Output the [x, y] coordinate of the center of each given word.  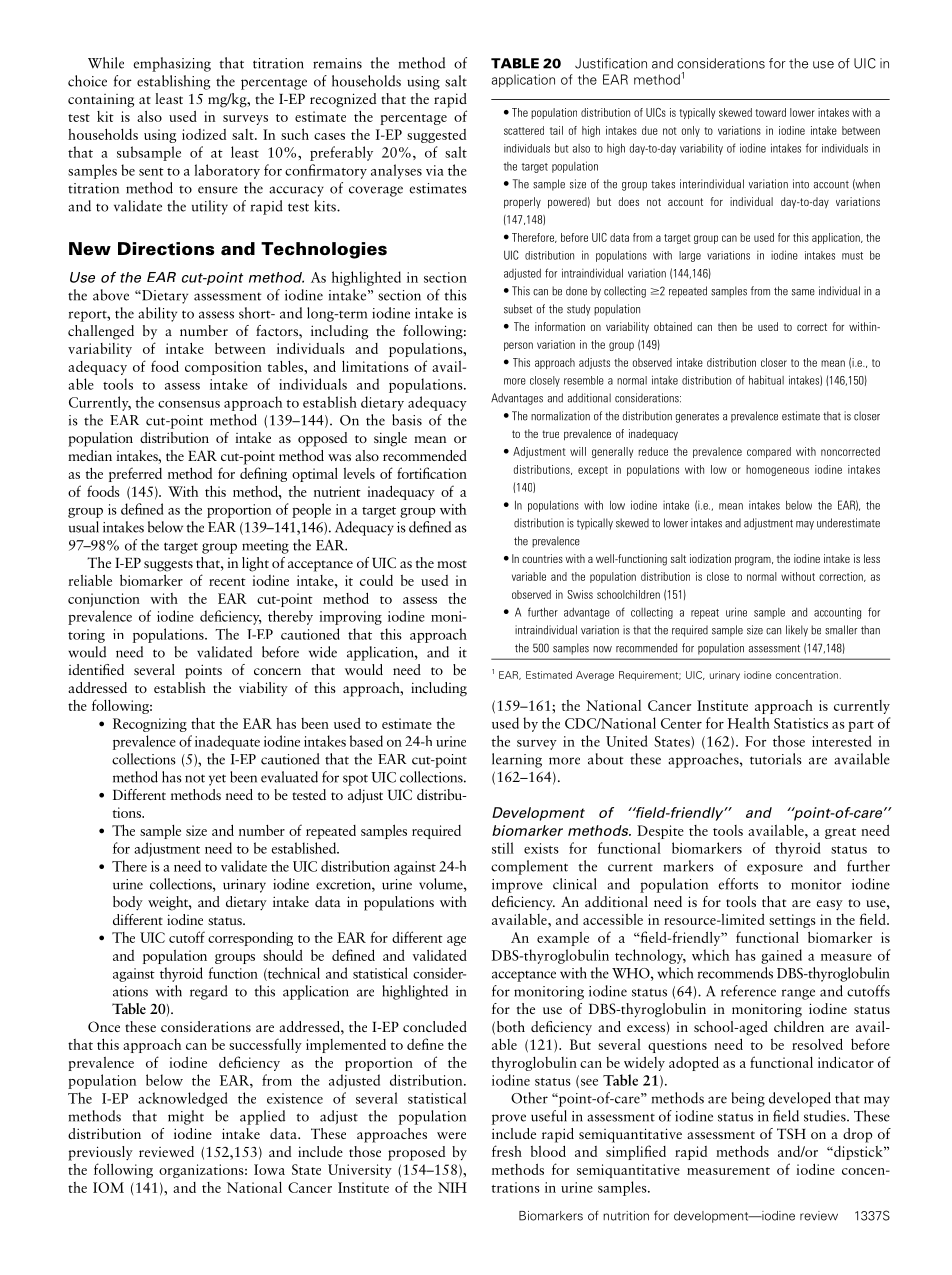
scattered [524, 130]
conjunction [104, 600]
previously [100, 1153]
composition [223, 368]
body [128, 903]
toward [770, 112]
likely [797, 631]
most [452, 564]
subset [518, 309]
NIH [452, 1187]
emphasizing [172, 64]
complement [529, 867]
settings [792, 921]
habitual [766, 380]
